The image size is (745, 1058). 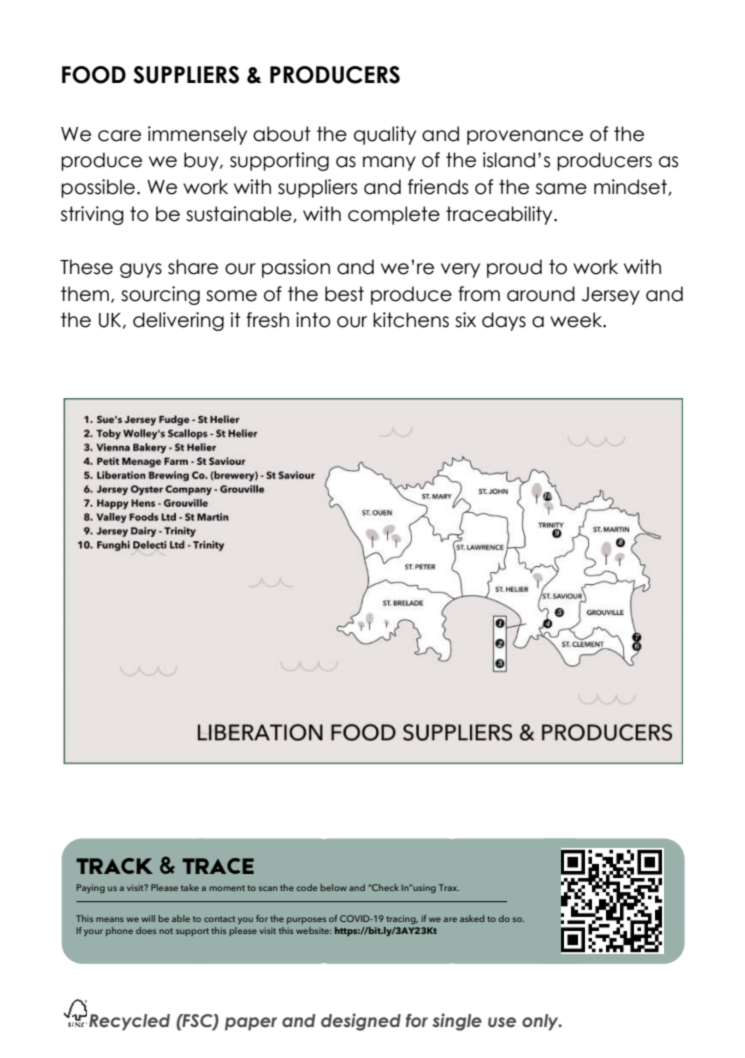 I want to click on delivering, so click(x=178, y=321).
